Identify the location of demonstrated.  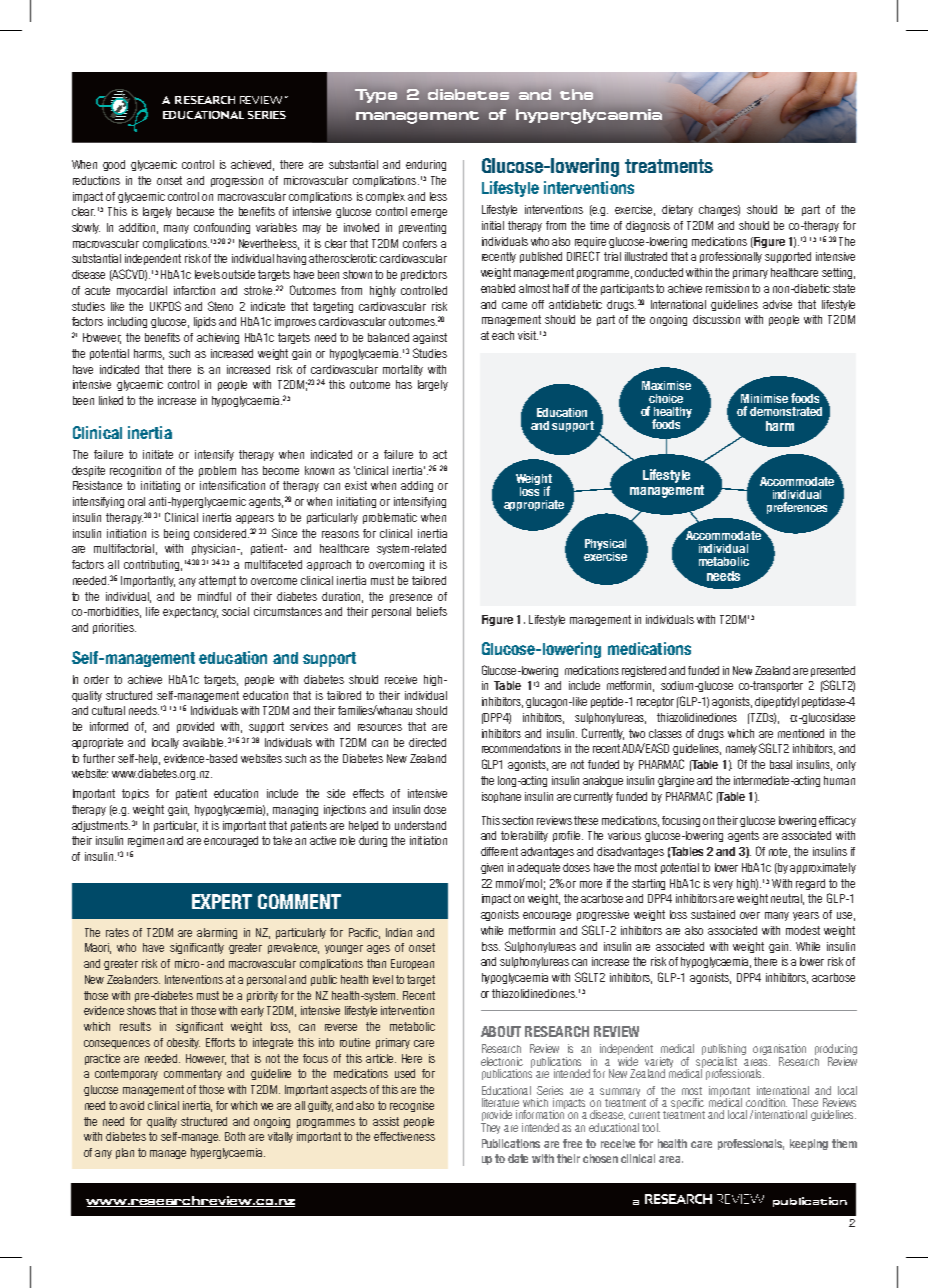
(786, 411).
